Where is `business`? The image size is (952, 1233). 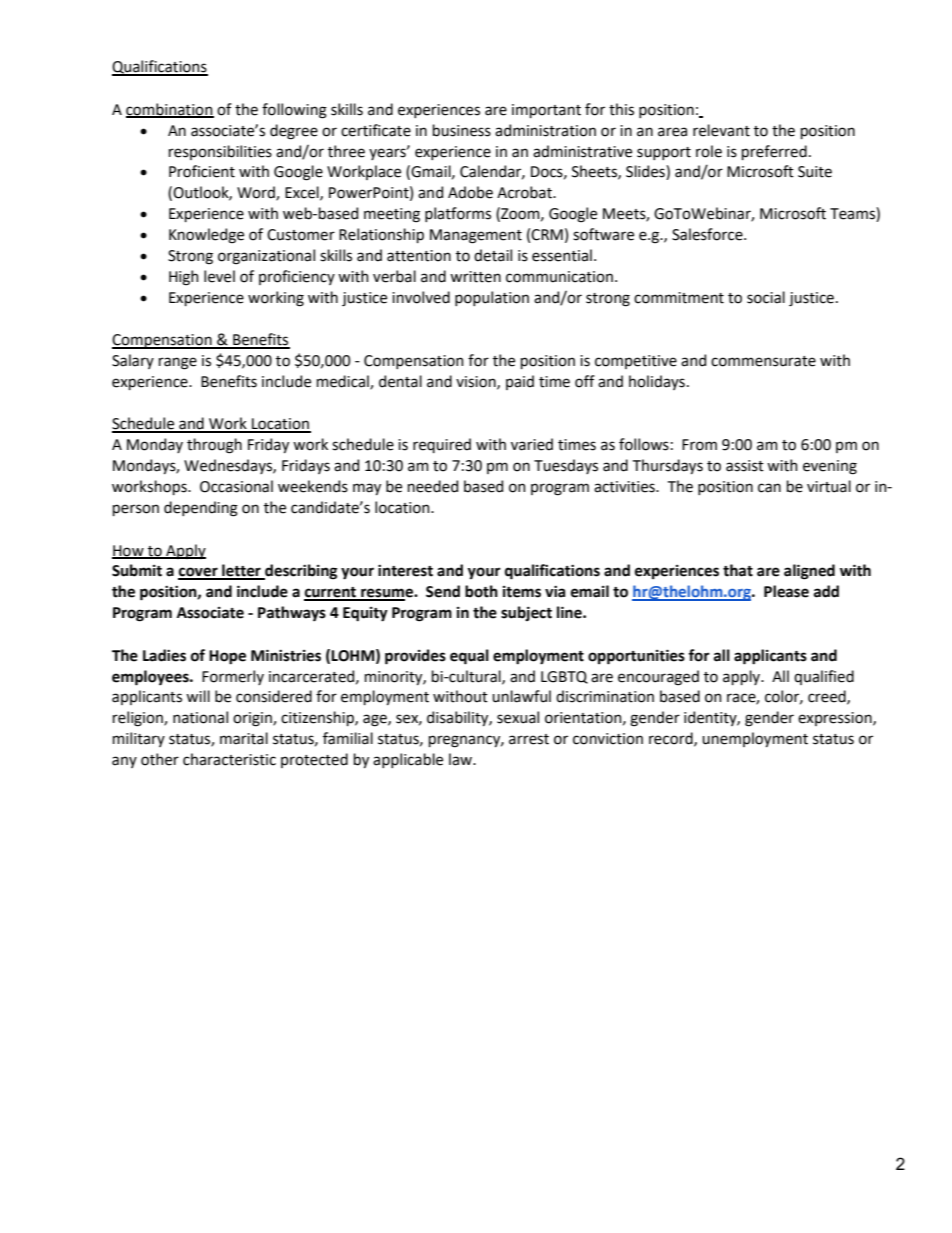
business is located at coordinates (462, 130).
